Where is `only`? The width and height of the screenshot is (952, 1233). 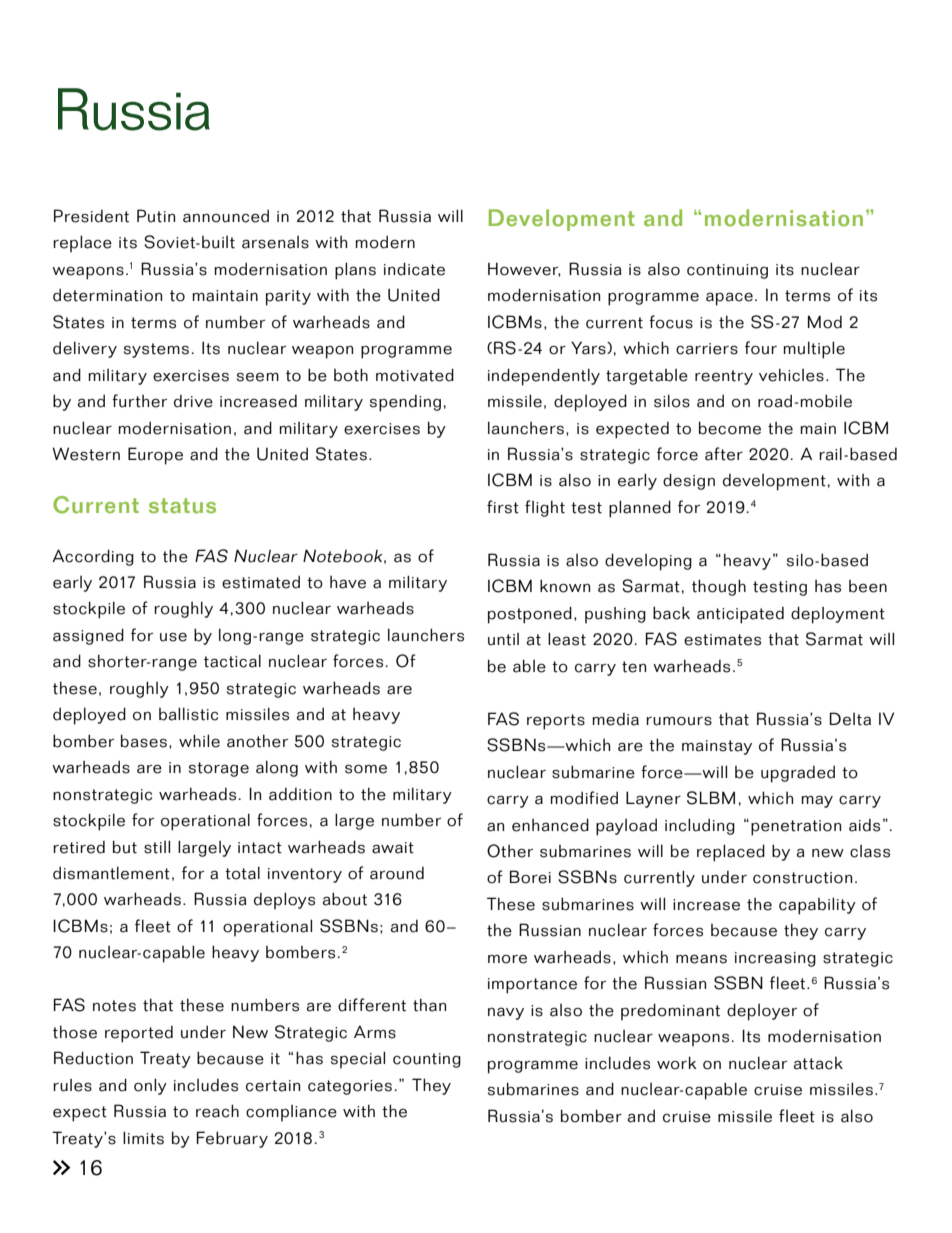
only is located at coordinates (150, 1086).
